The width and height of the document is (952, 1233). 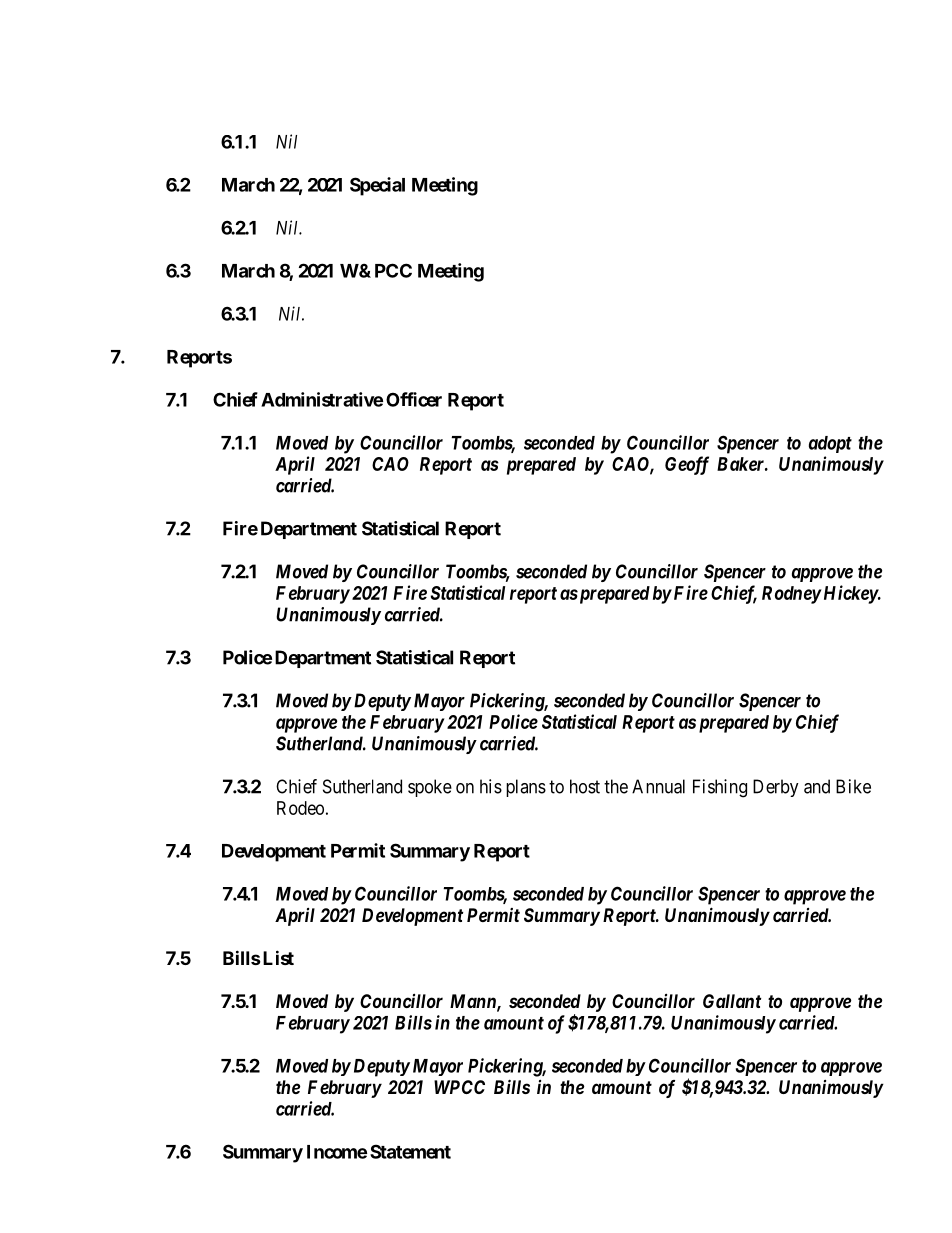 What do you see at coordinates (776, 788) in the document?
I see `Derby` at bounding box center [776, 788].
